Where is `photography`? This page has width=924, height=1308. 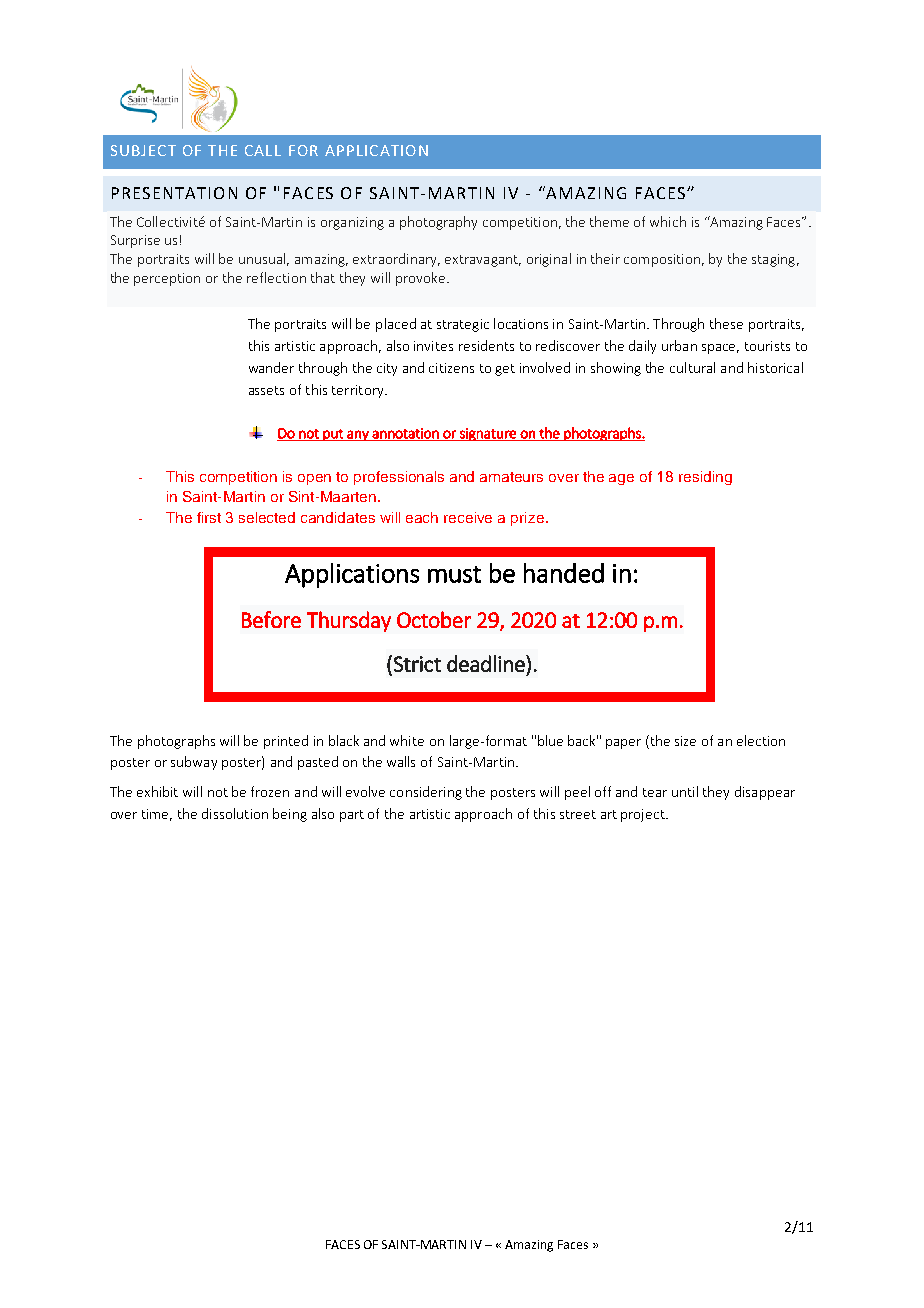 photography is located at coordinates (438, 223).
